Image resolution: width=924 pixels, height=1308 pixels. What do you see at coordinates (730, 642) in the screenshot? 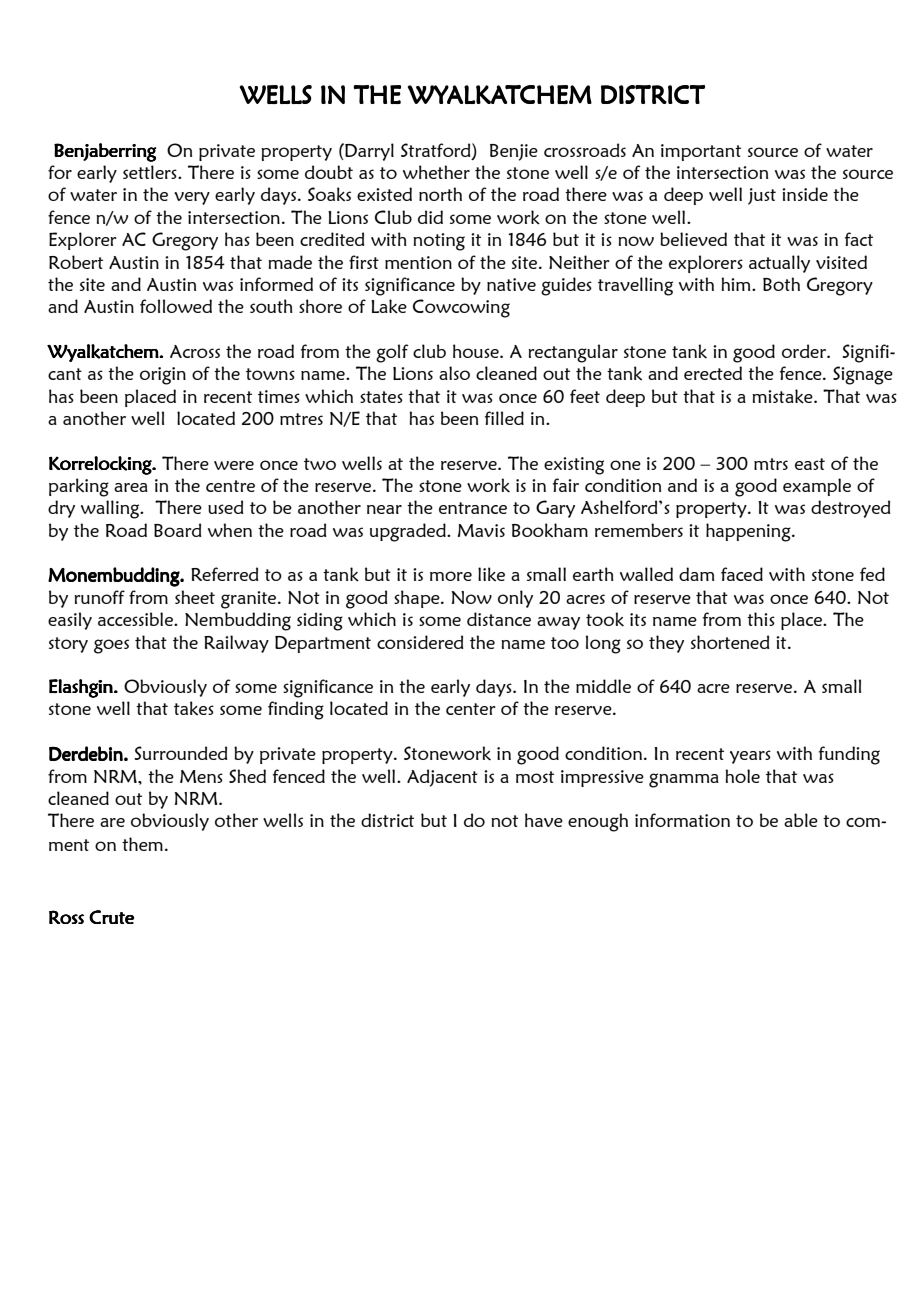
I see `shortened` at bounding box center [730, 642].
